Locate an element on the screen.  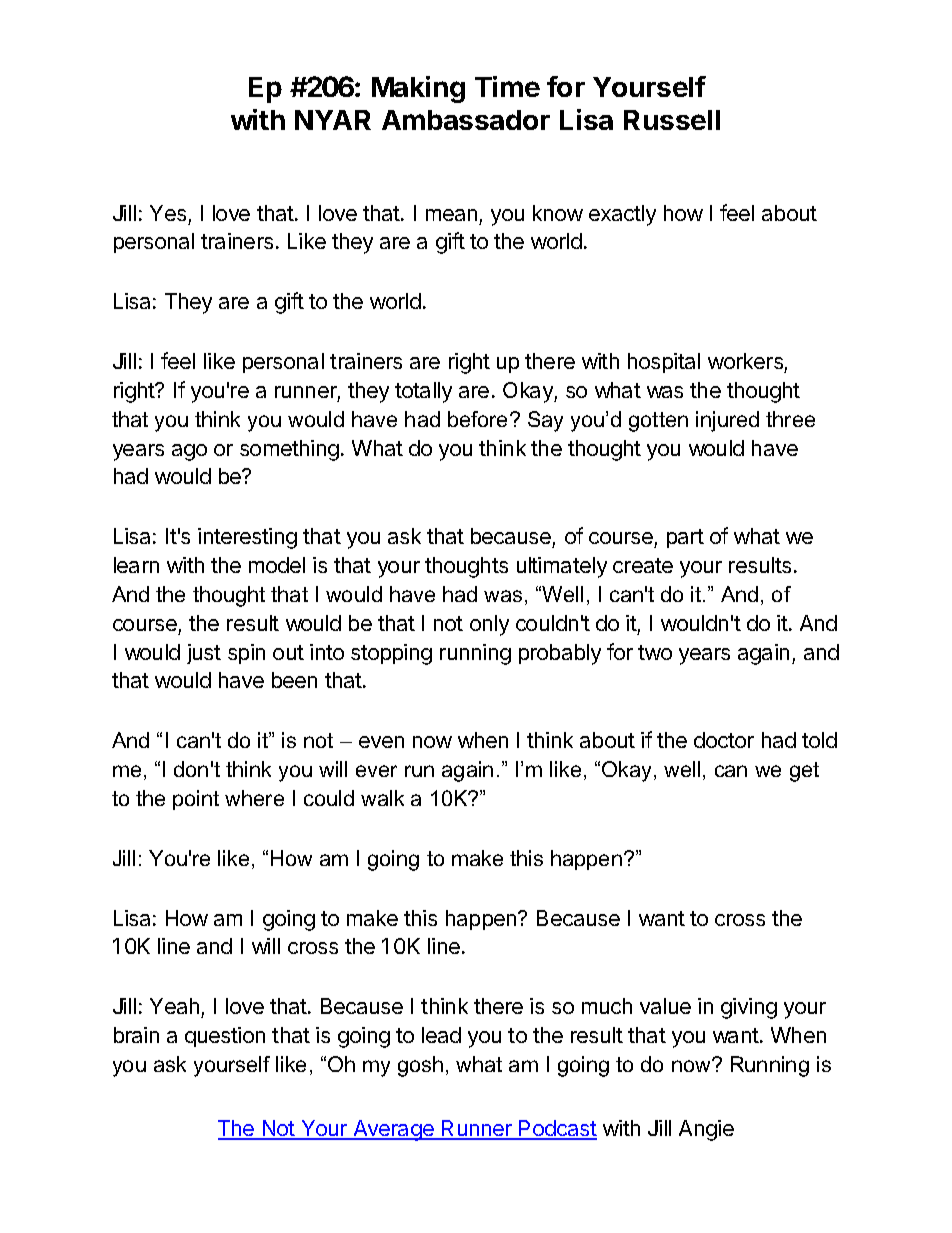
only is located at coordinates (489, 625).
